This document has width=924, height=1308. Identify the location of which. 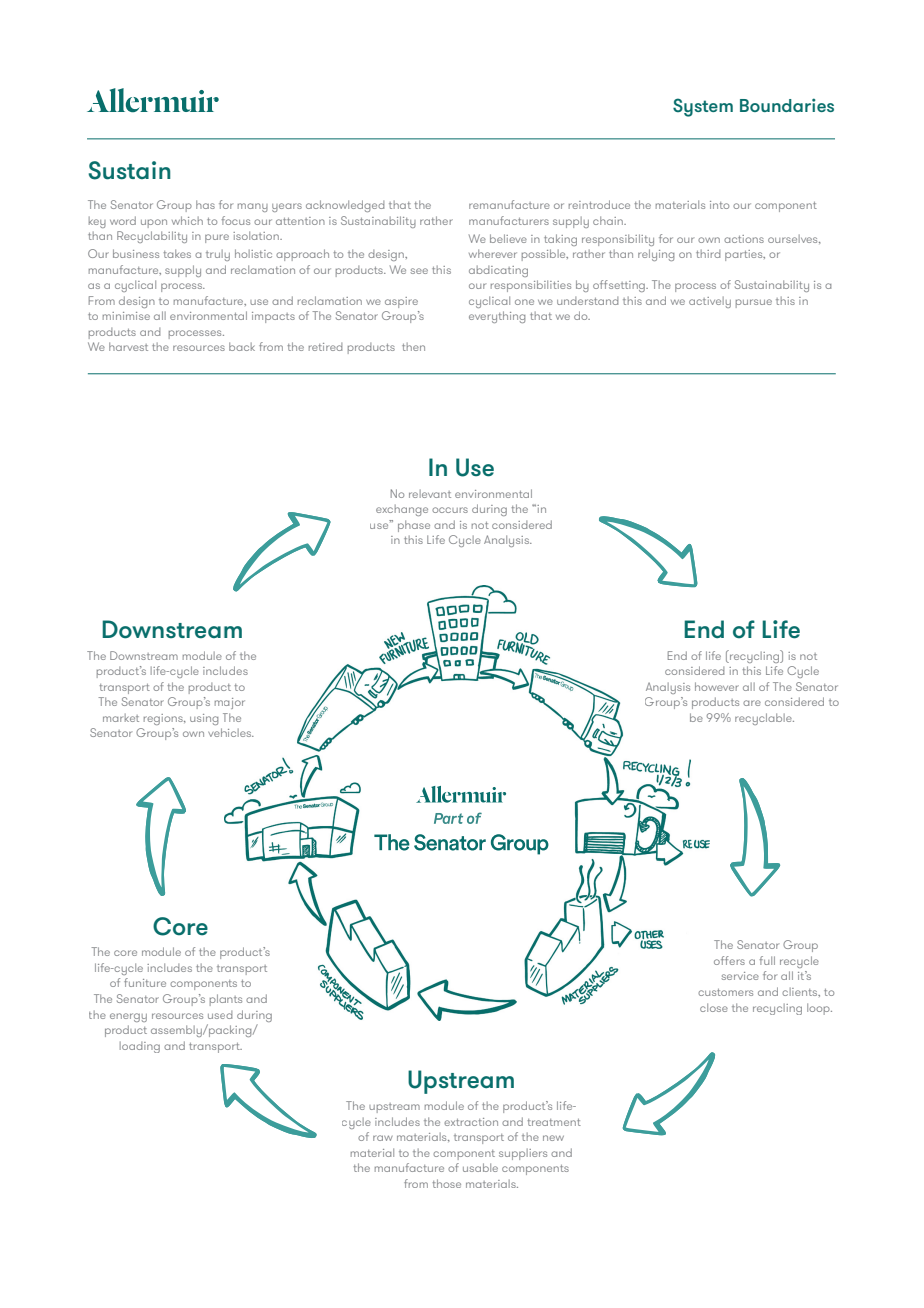
(187, 220).
